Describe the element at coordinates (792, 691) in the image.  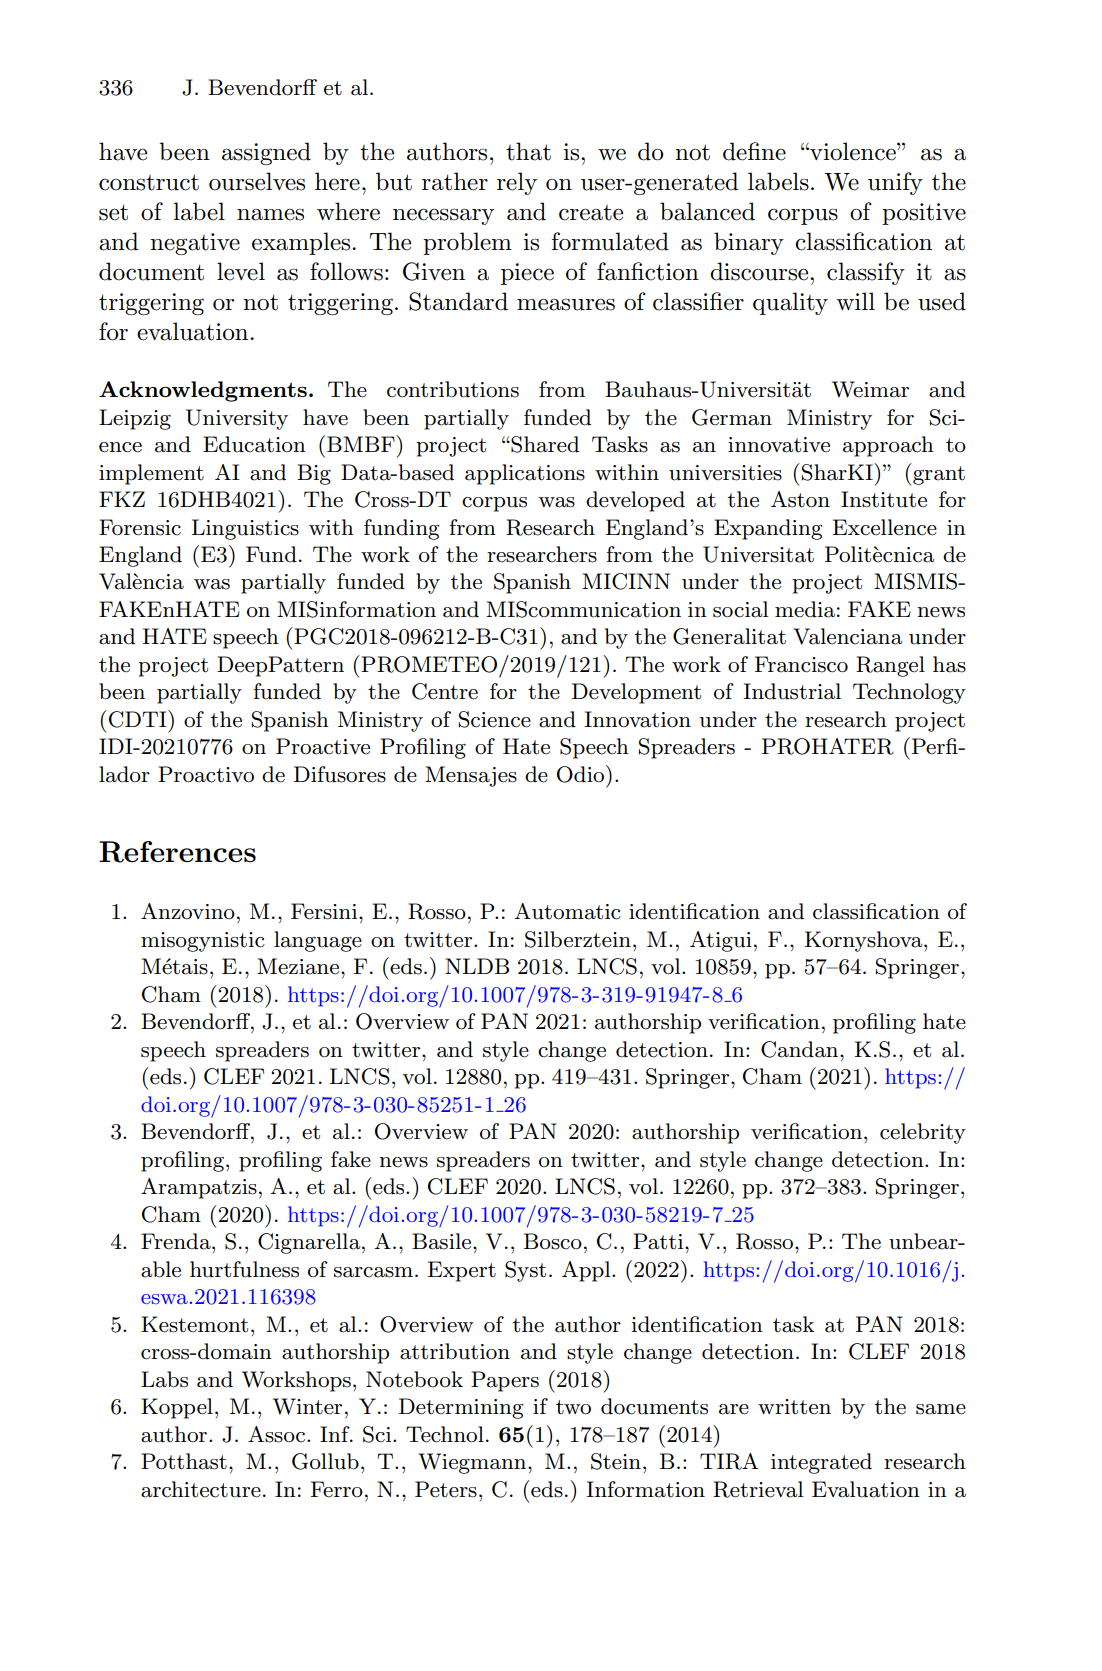
I see `Industrial` at that location.
